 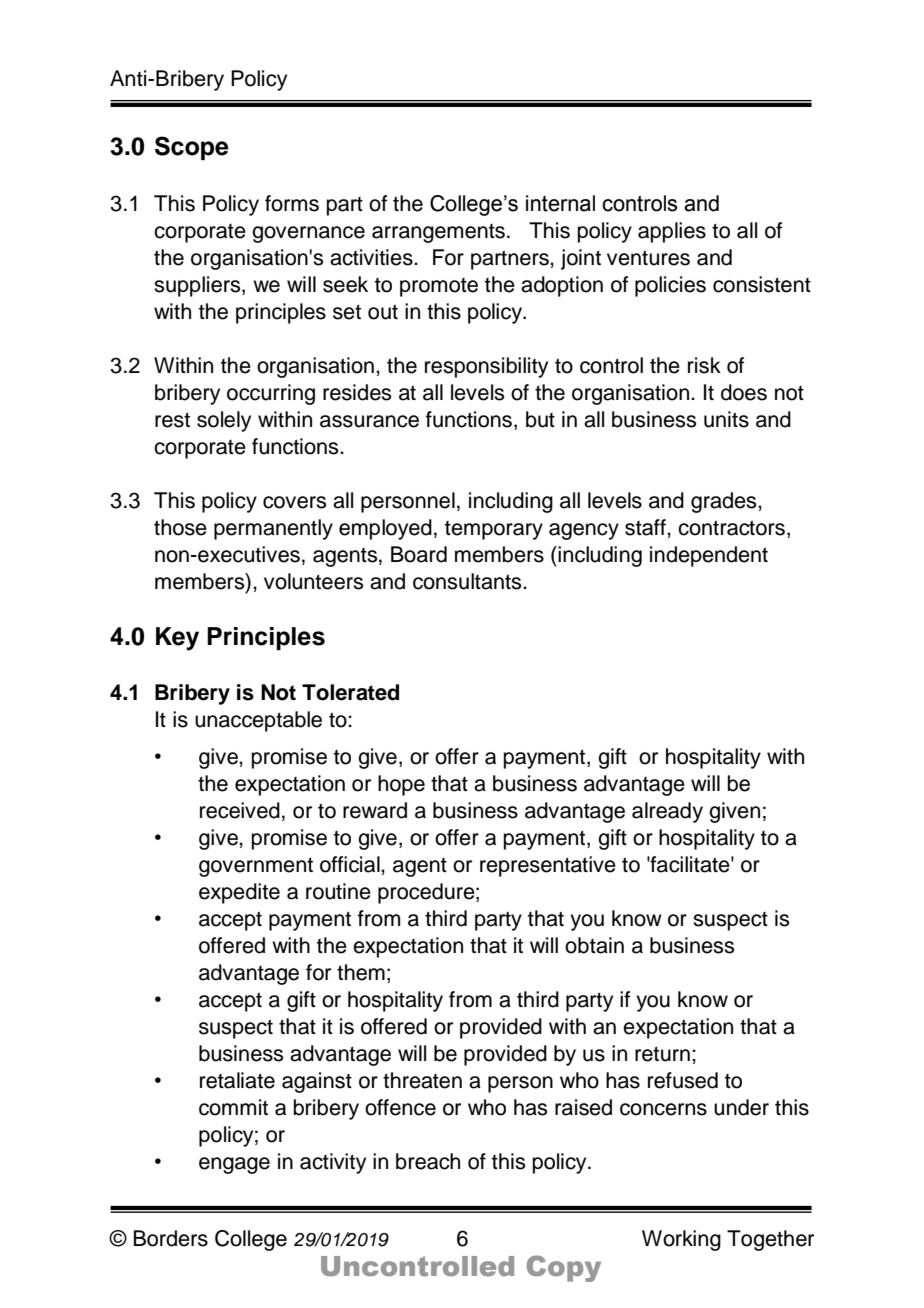 What do you see at coordinates (681, 1240) in the document?
I see `Working` at bounding box center [681, 1240].
